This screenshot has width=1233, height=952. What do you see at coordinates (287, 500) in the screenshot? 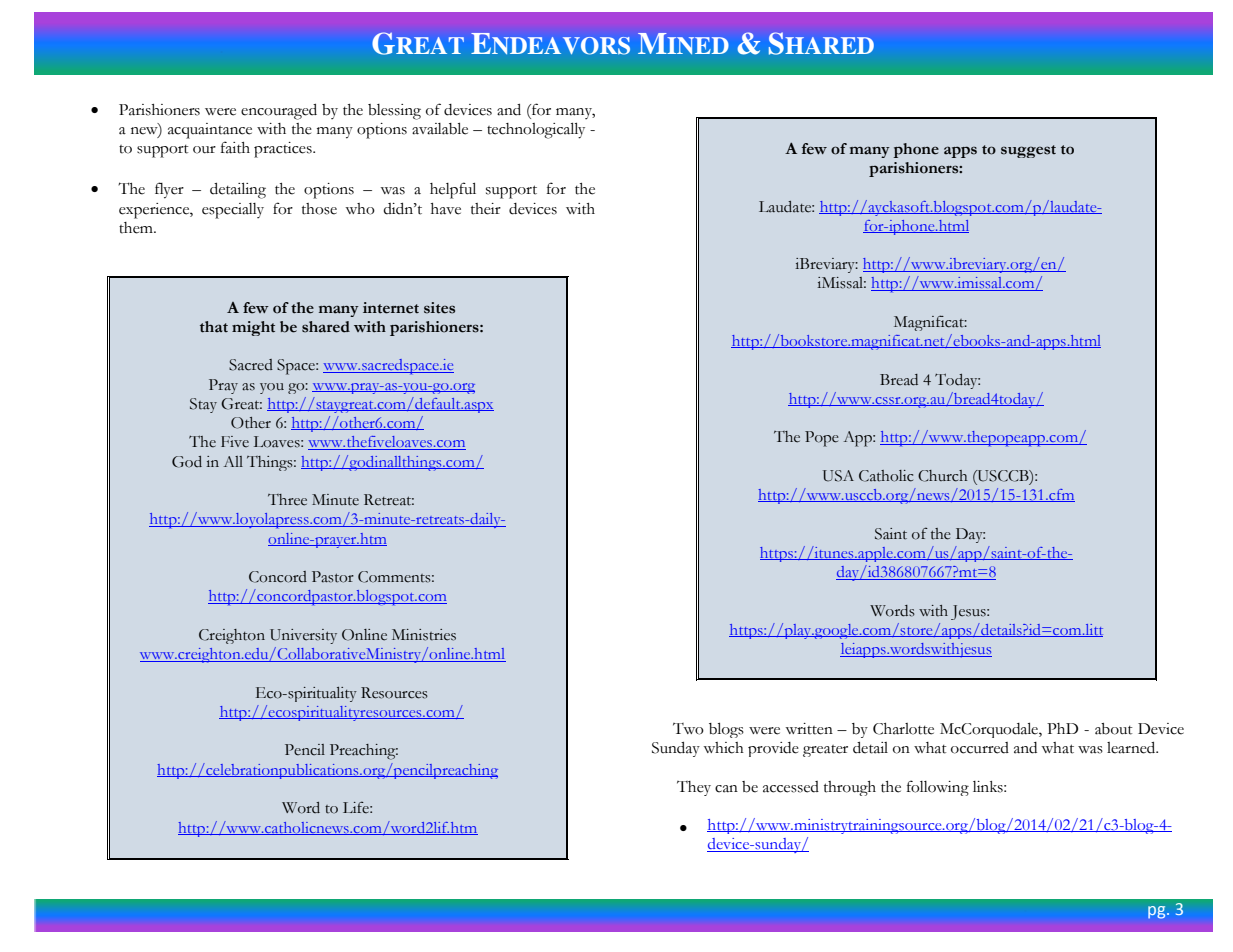
I see `Three` at bounding box center [287, 500].
